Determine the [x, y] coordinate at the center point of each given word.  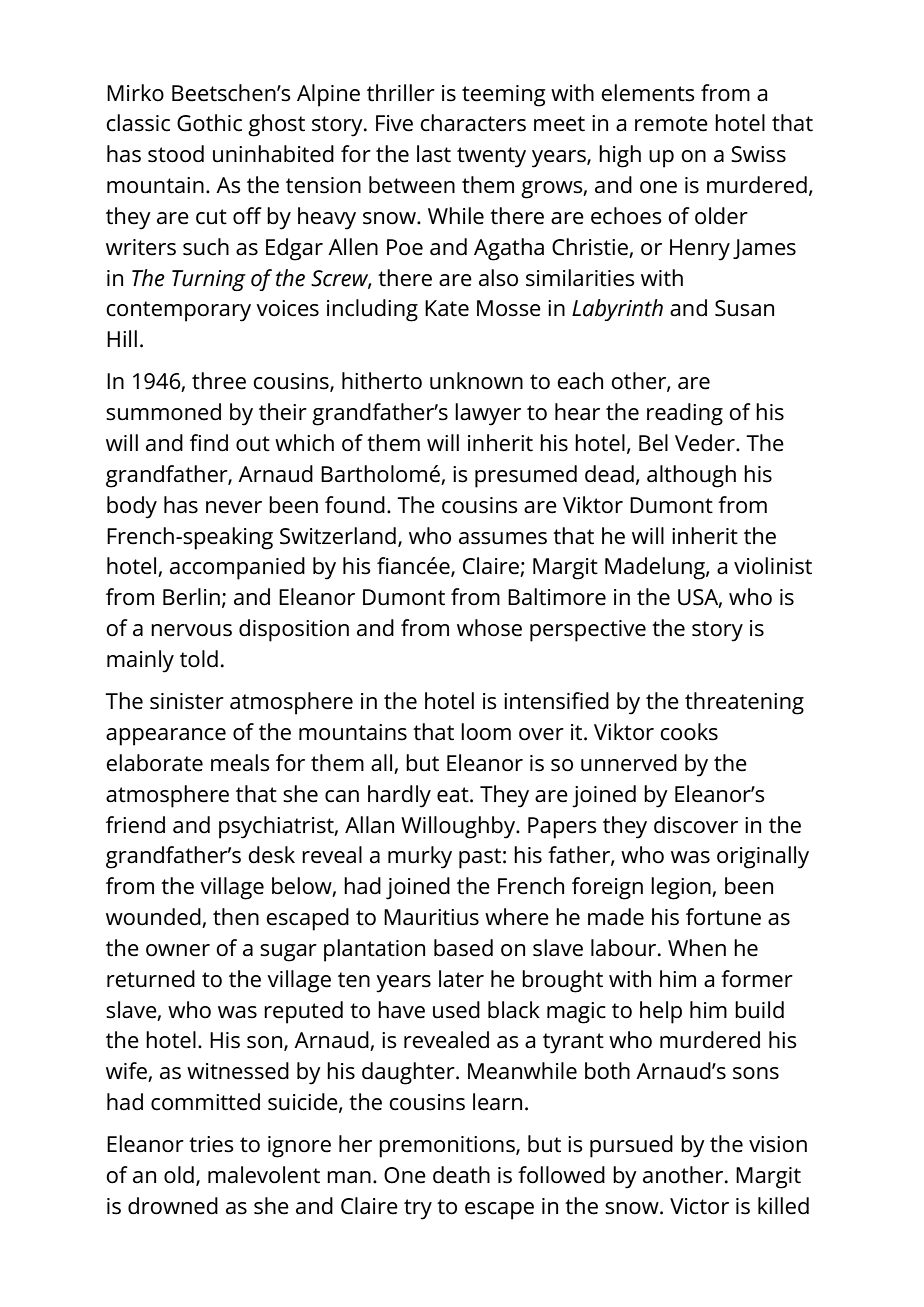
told [199, 659]
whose [489, 628]
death [461, 1175]
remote [671, 124]
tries [211, 1144]
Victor [699, 1206]
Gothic [209, 123]
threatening [744, 703]
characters [473, 123]
